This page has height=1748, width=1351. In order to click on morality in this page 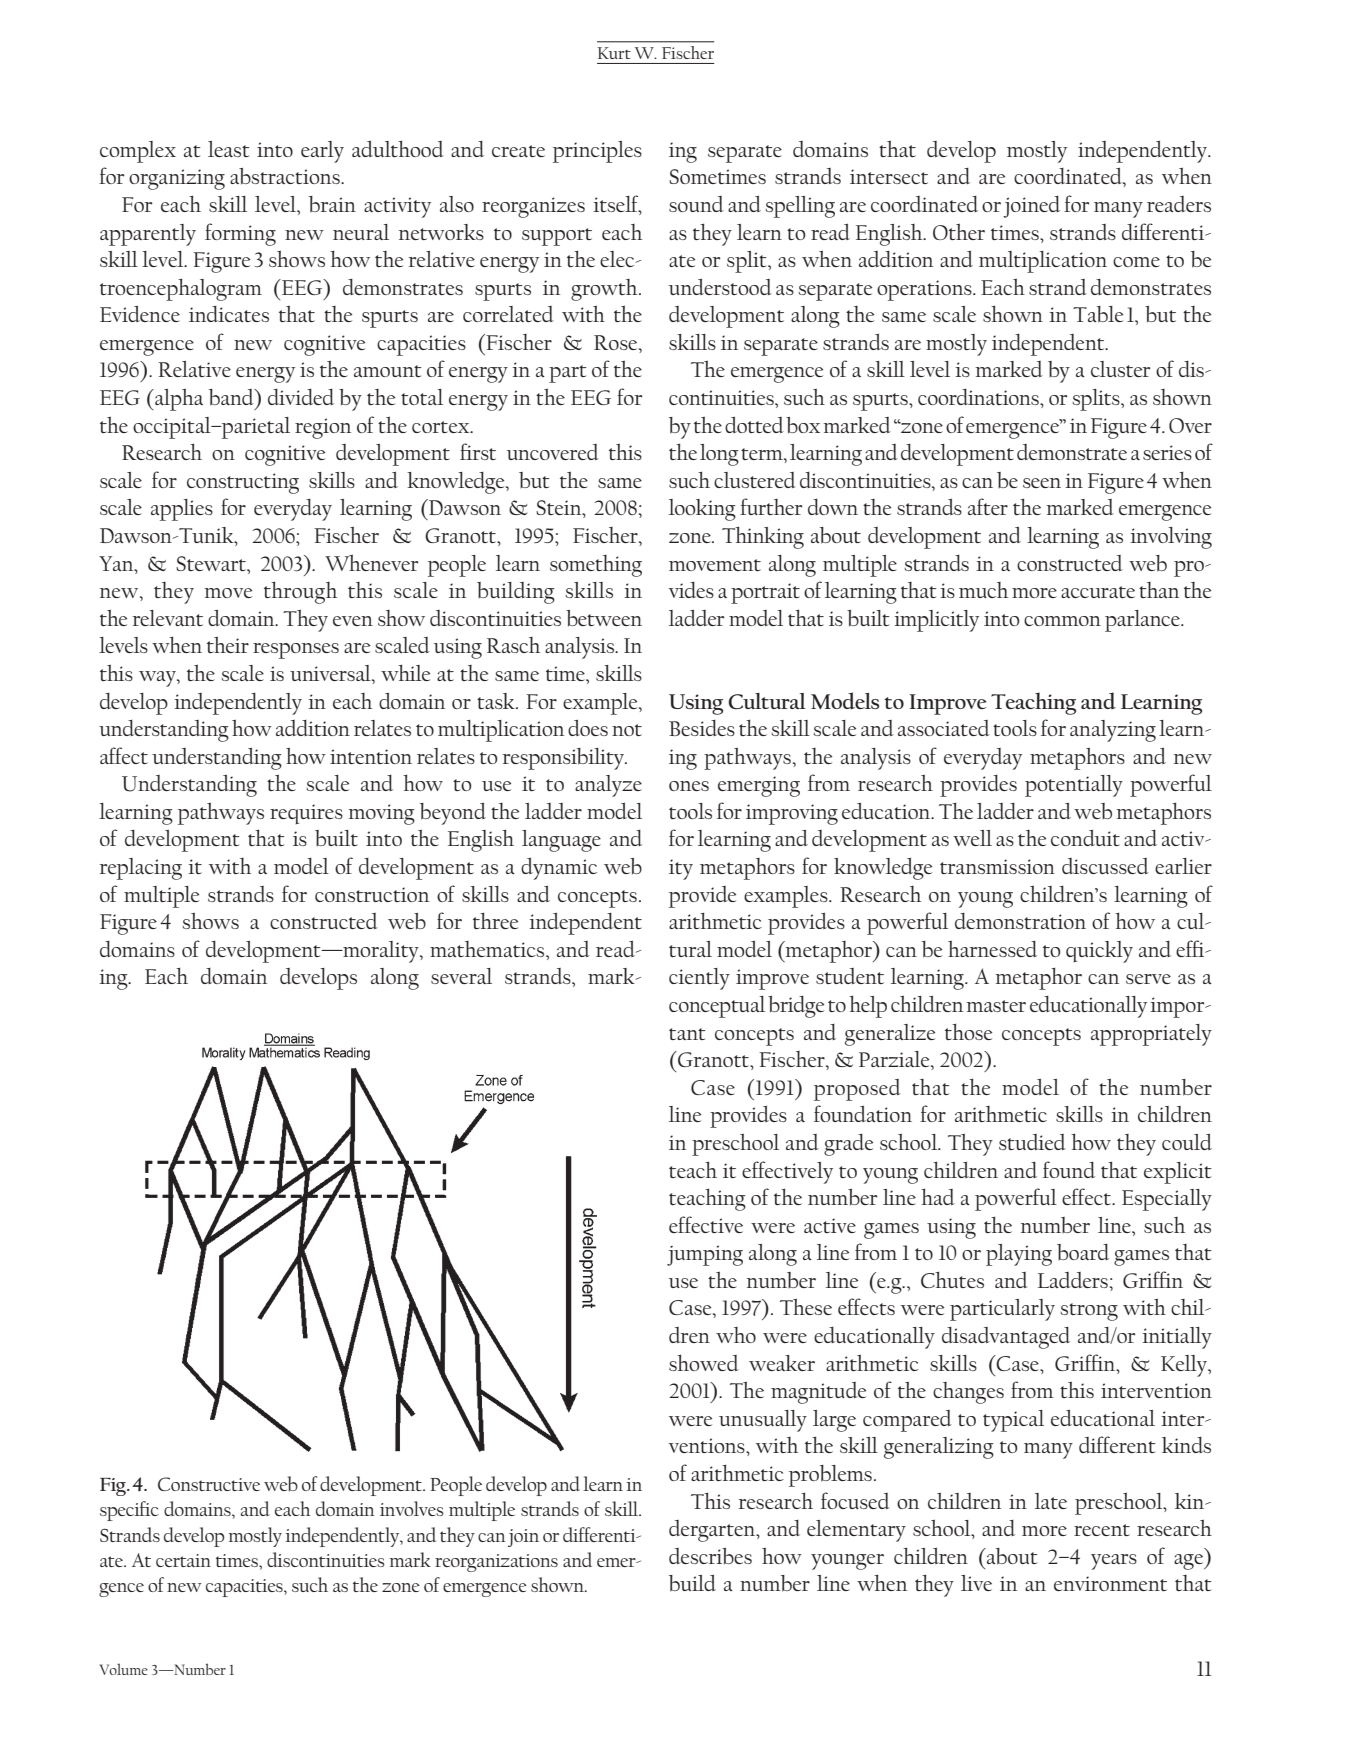, I will do `click(381, 952)`.
